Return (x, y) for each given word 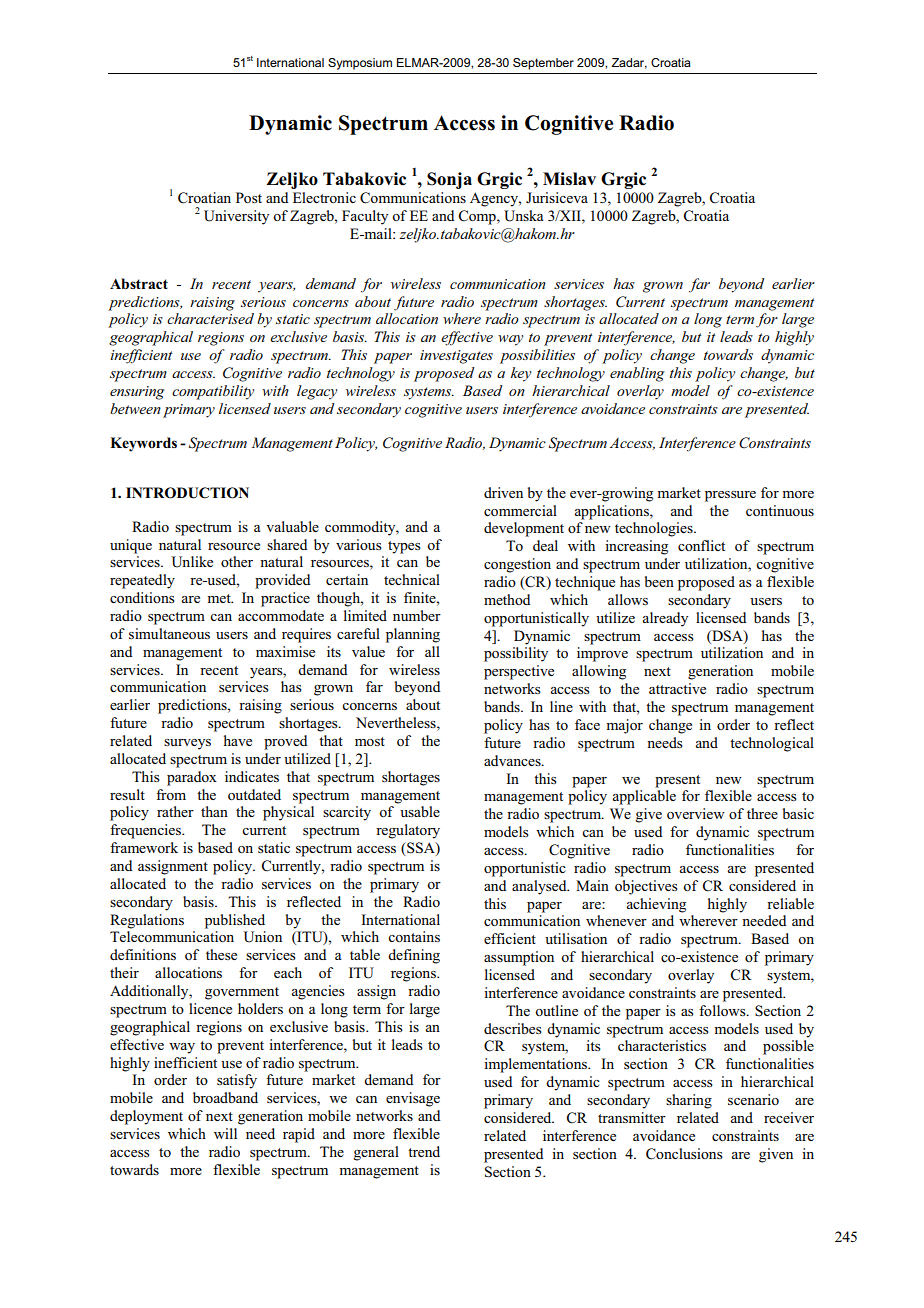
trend (424, 1151)
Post (249, 197)
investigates (456, 357)
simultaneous (169, 633)
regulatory (408, 831)
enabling (637, 374)
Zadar (629, 63)
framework (144, 847)
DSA (727, 636)
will (225, 1133)
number (417, 615)
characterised (210, 318)
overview (696, 813)
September (543, 64)
